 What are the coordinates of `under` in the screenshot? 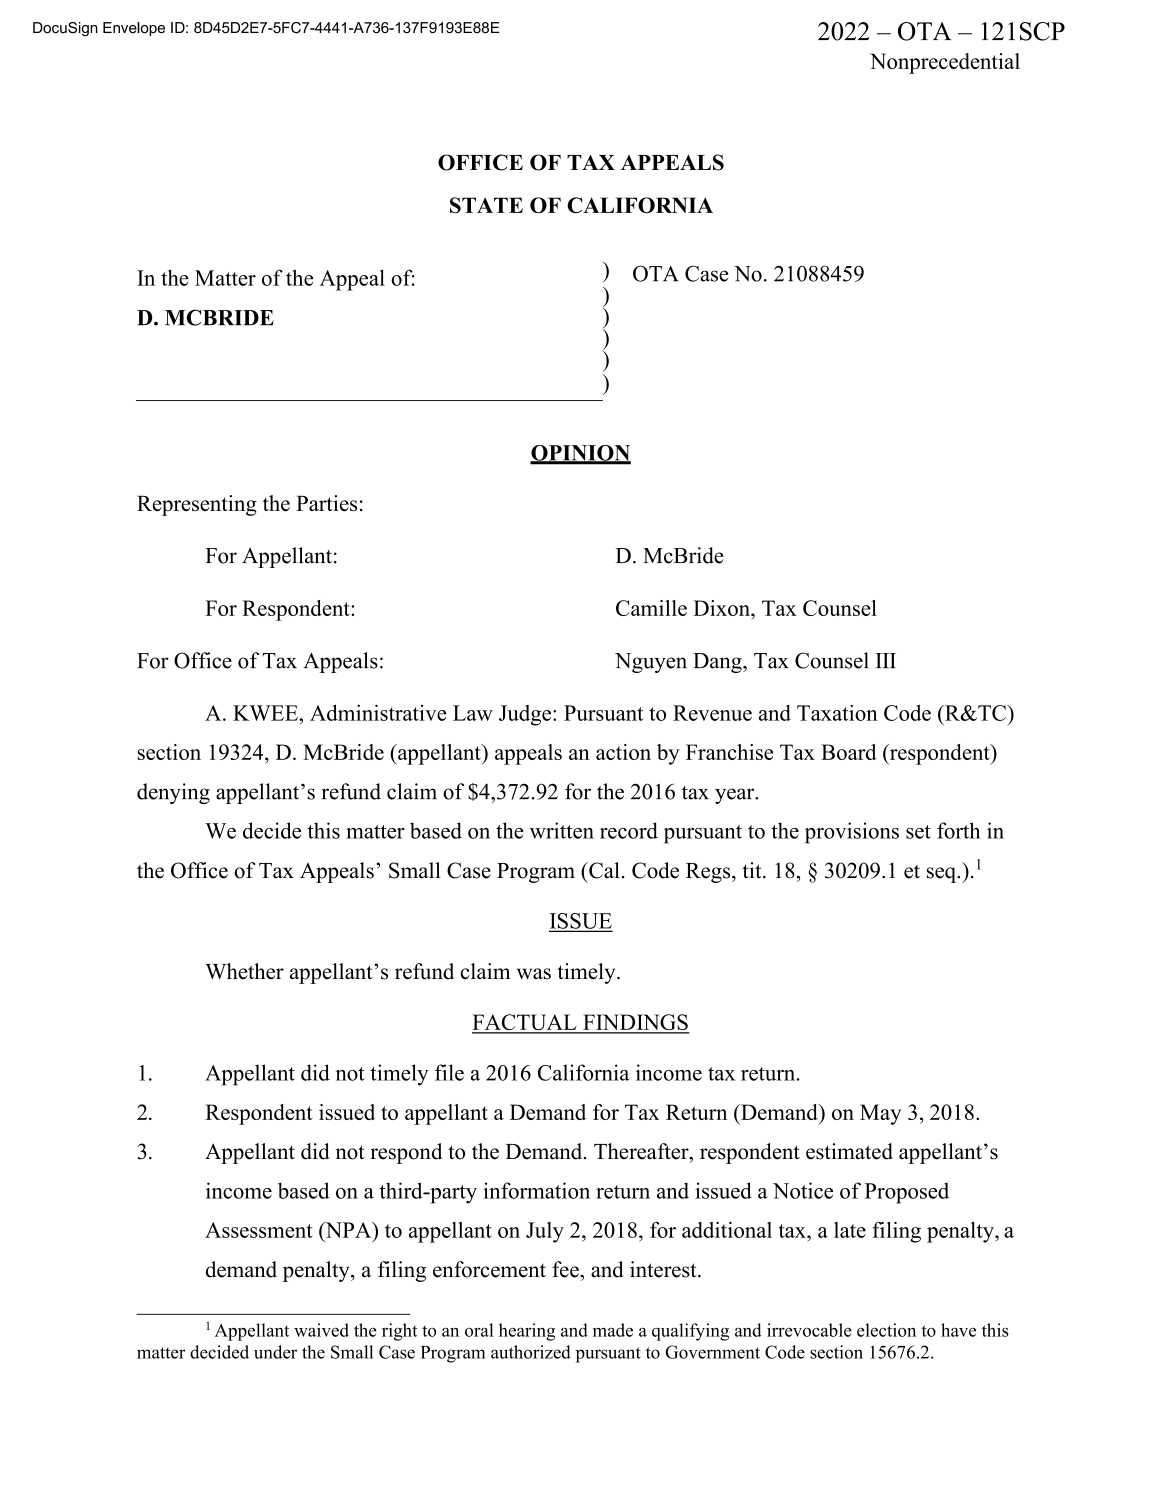 It's located at (275, 1352).
